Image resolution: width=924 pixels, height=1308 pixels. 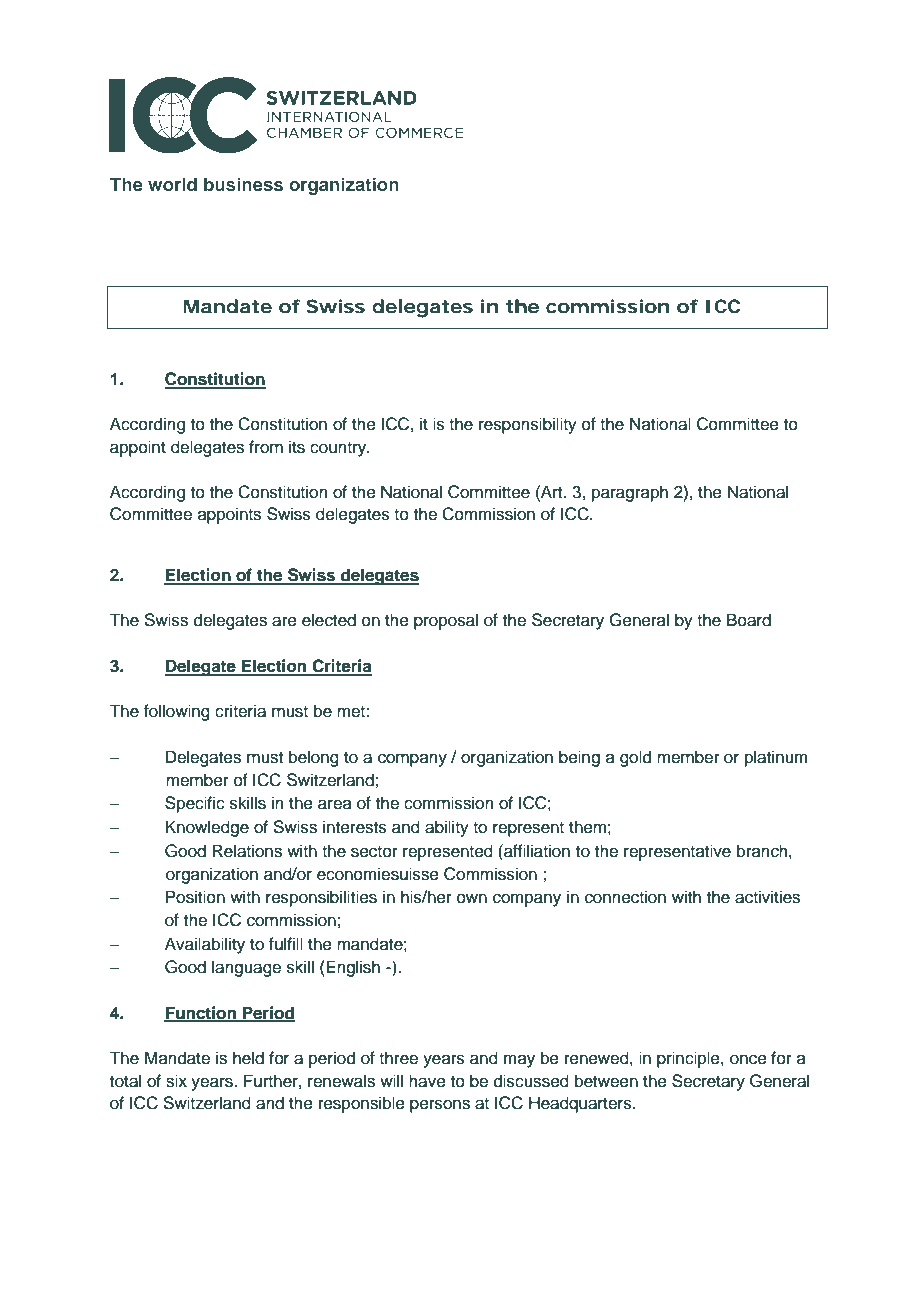 What do you see at coordinates (172, 184) in the screenshot?
I see `world` at bounding box center [172, 184].
